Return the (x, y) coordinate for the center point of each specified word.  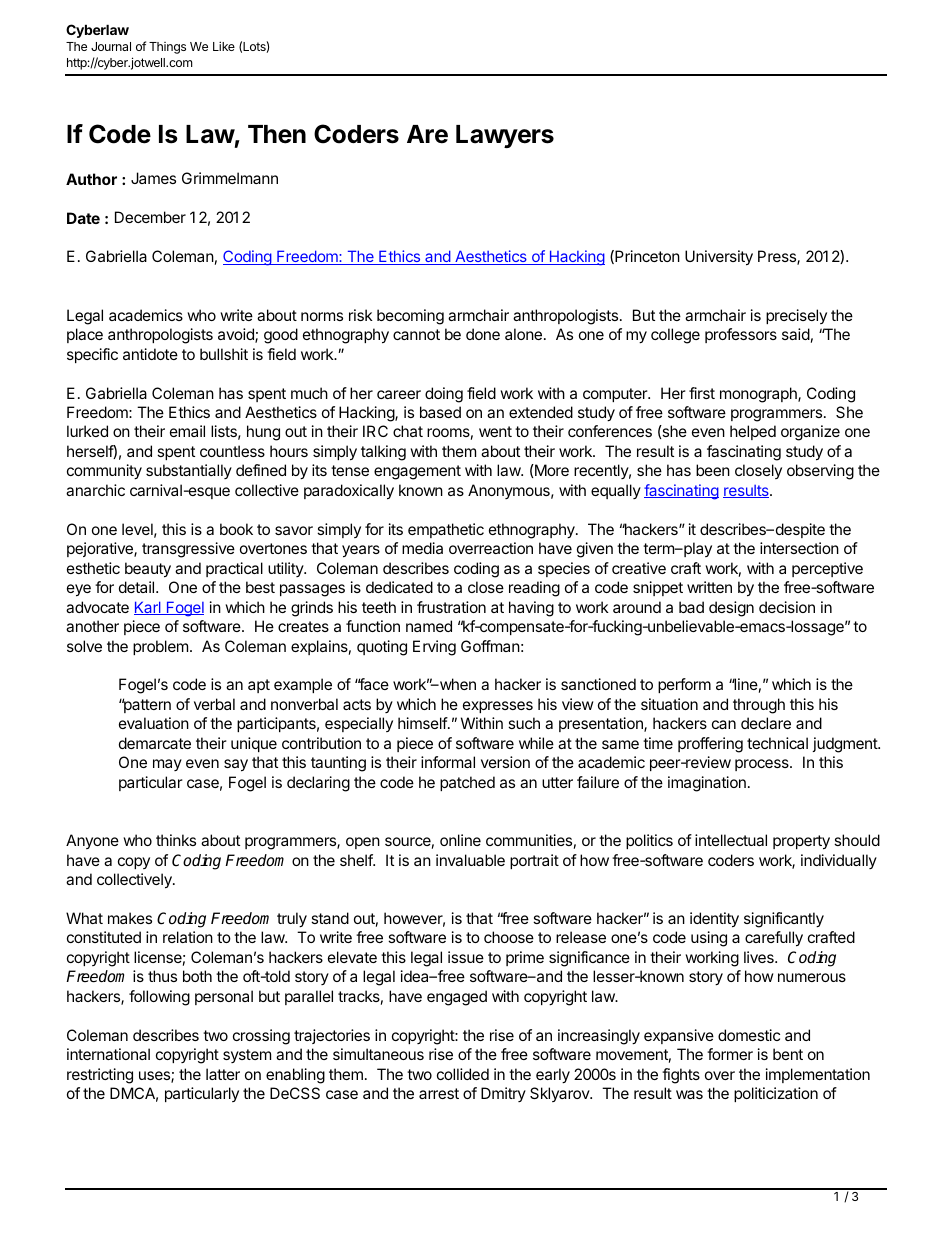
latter (223, 1074)
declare (766, 723)
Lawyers (505, 136)
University (719, 258)
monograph (759, 395)
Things (167, 48)
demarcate (155, 743)
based (440, 412)
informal (448, 762)
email (187, 431)
